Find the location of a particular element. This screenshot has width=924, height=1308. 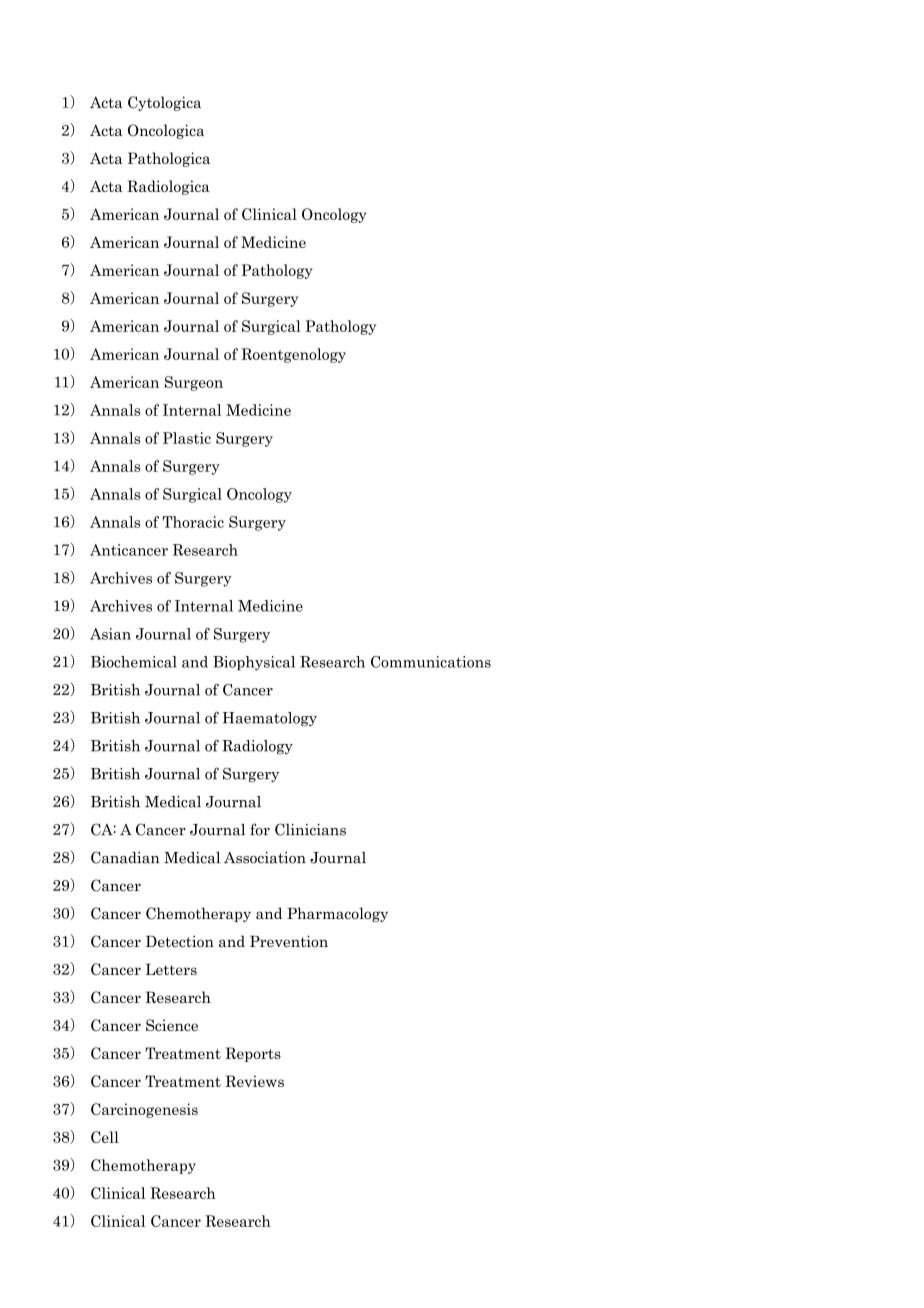

Plastic is located at coordinates (187, 438).
